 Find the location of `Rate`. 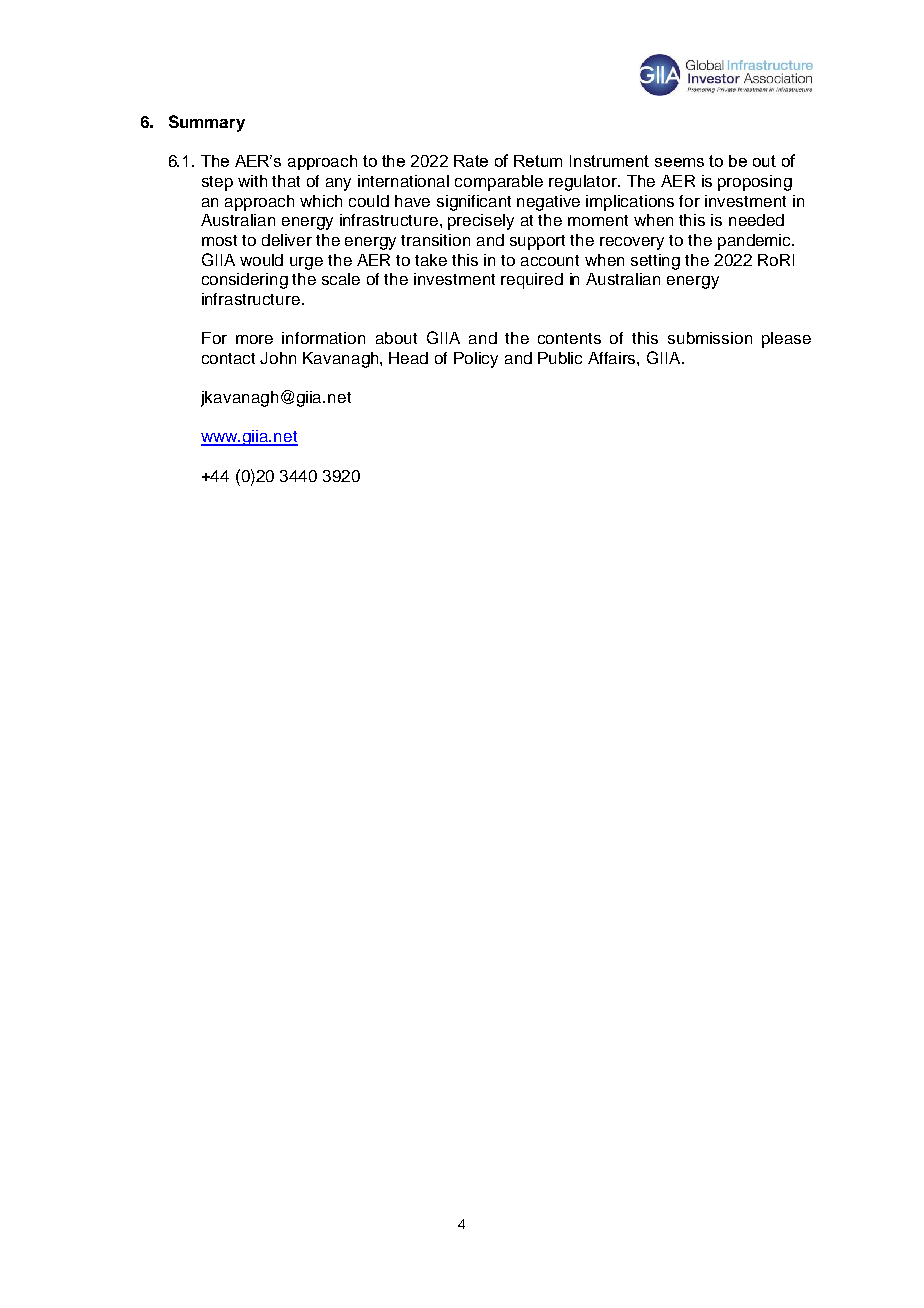

Rate is located at coordinates (471, 161).
